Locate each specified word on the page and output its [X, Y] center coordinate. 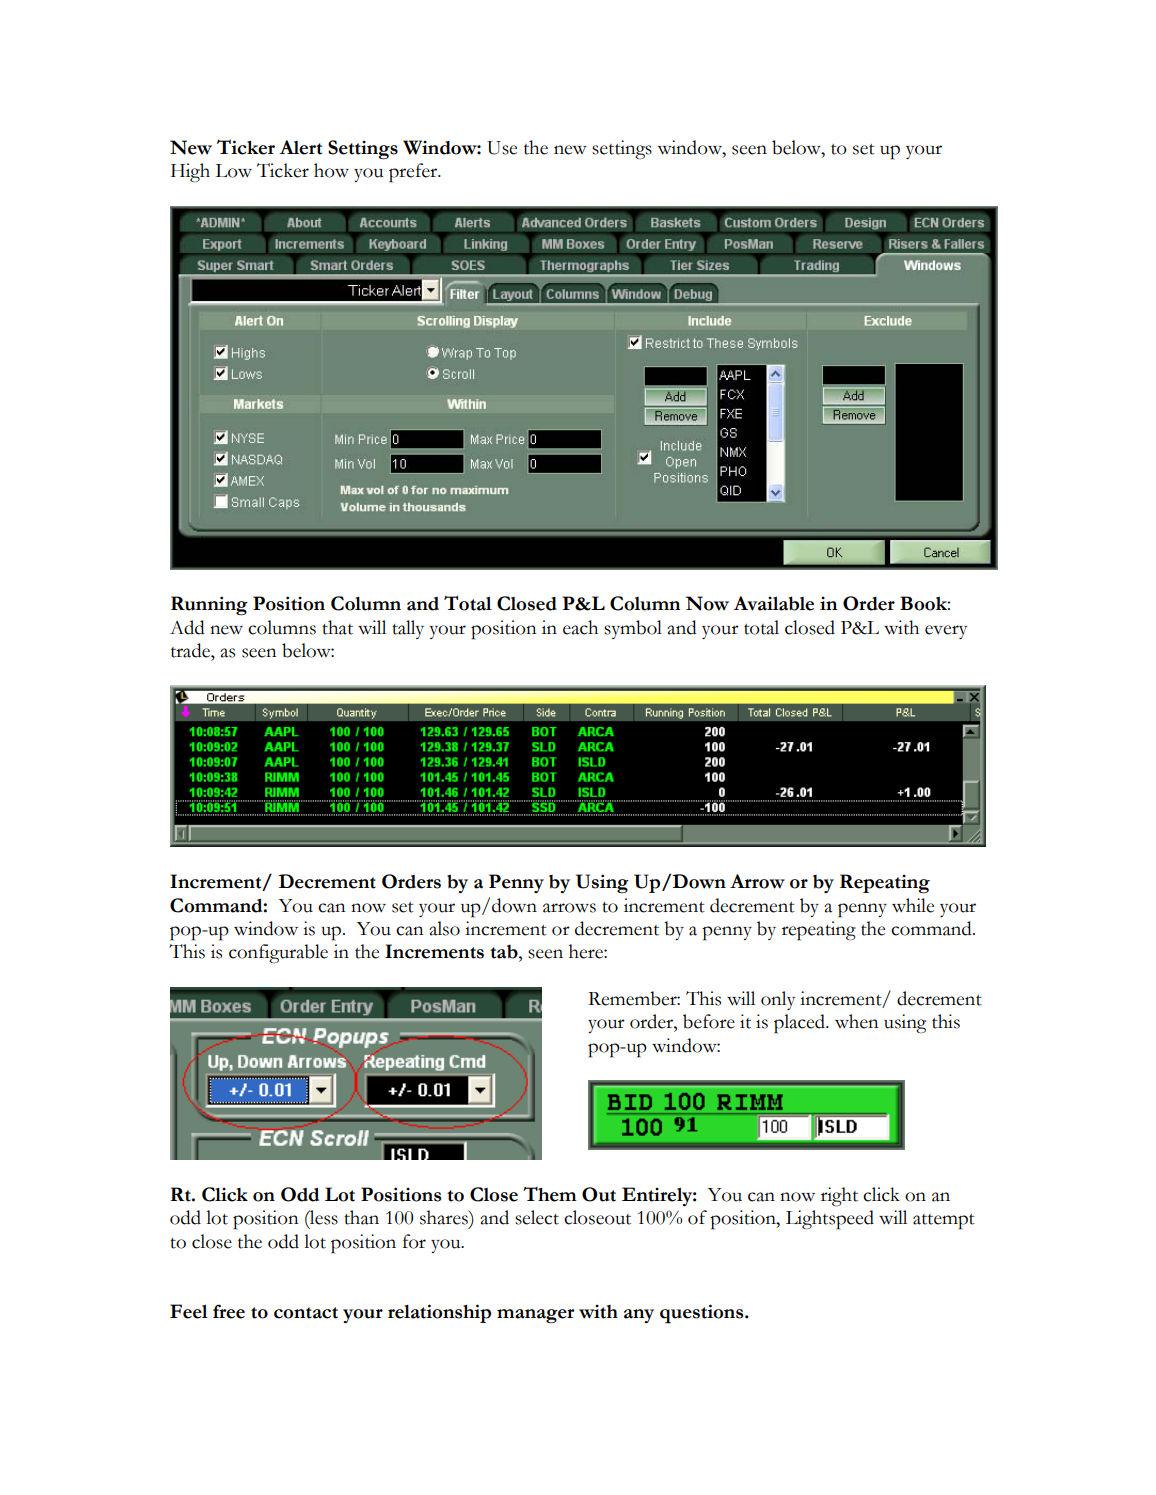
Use [502, 148]
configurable [278, 954]
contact [306, 1313]
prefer [414, 173]
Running [209, 605]
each [580, 627]
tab [505, 951]
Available [774, 603]
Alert [301, 147]
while [913, 905]
